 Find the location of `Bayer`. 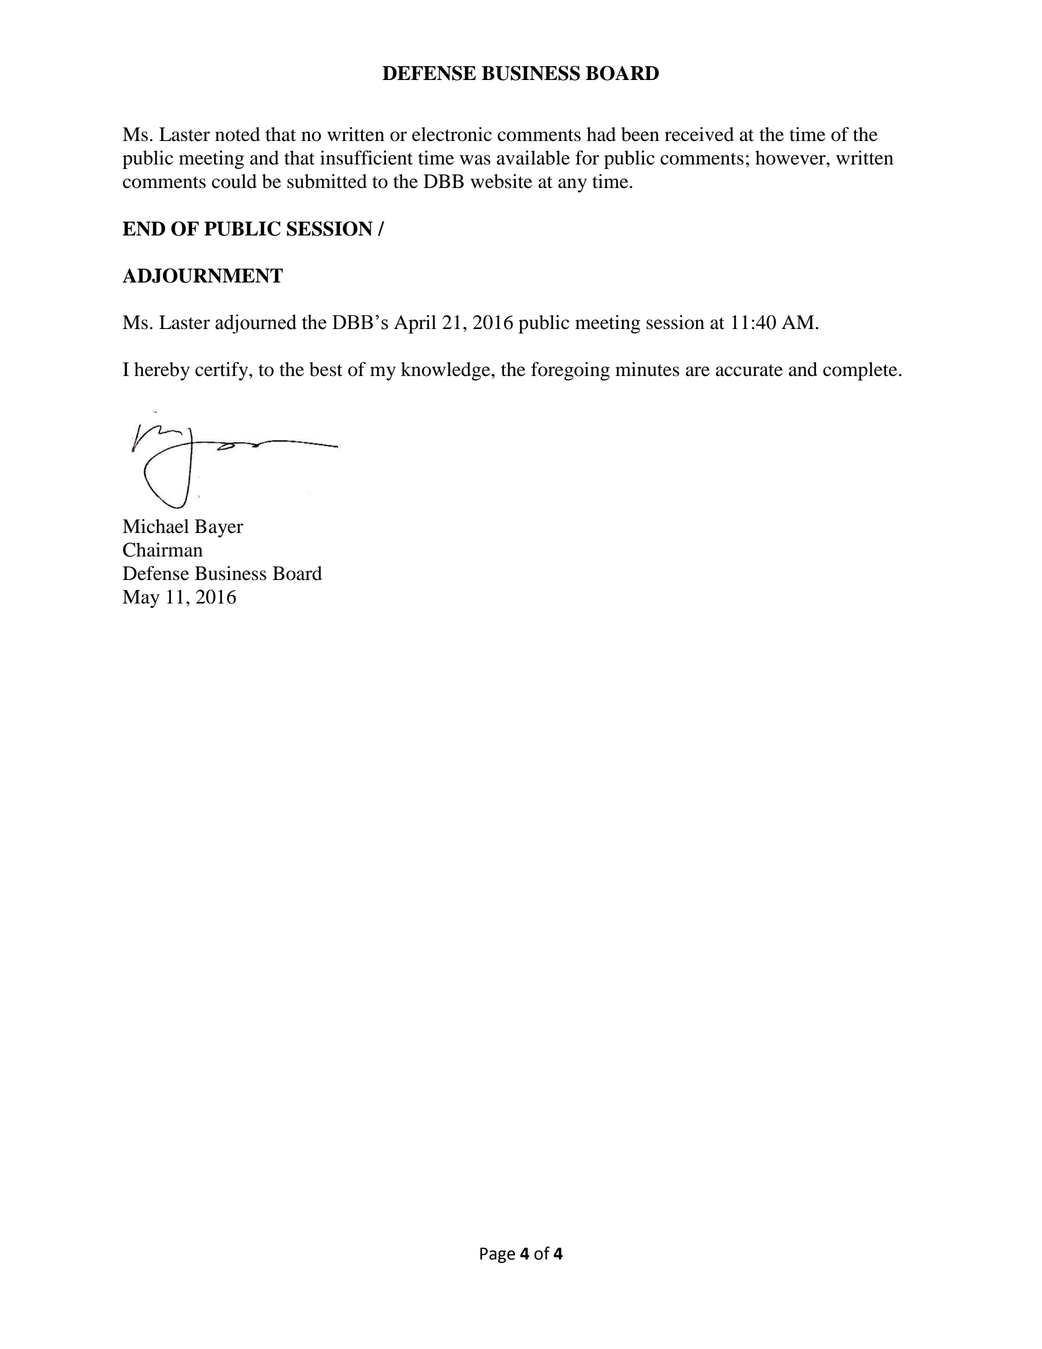

Bayer is located at coordinates (219, 528).
